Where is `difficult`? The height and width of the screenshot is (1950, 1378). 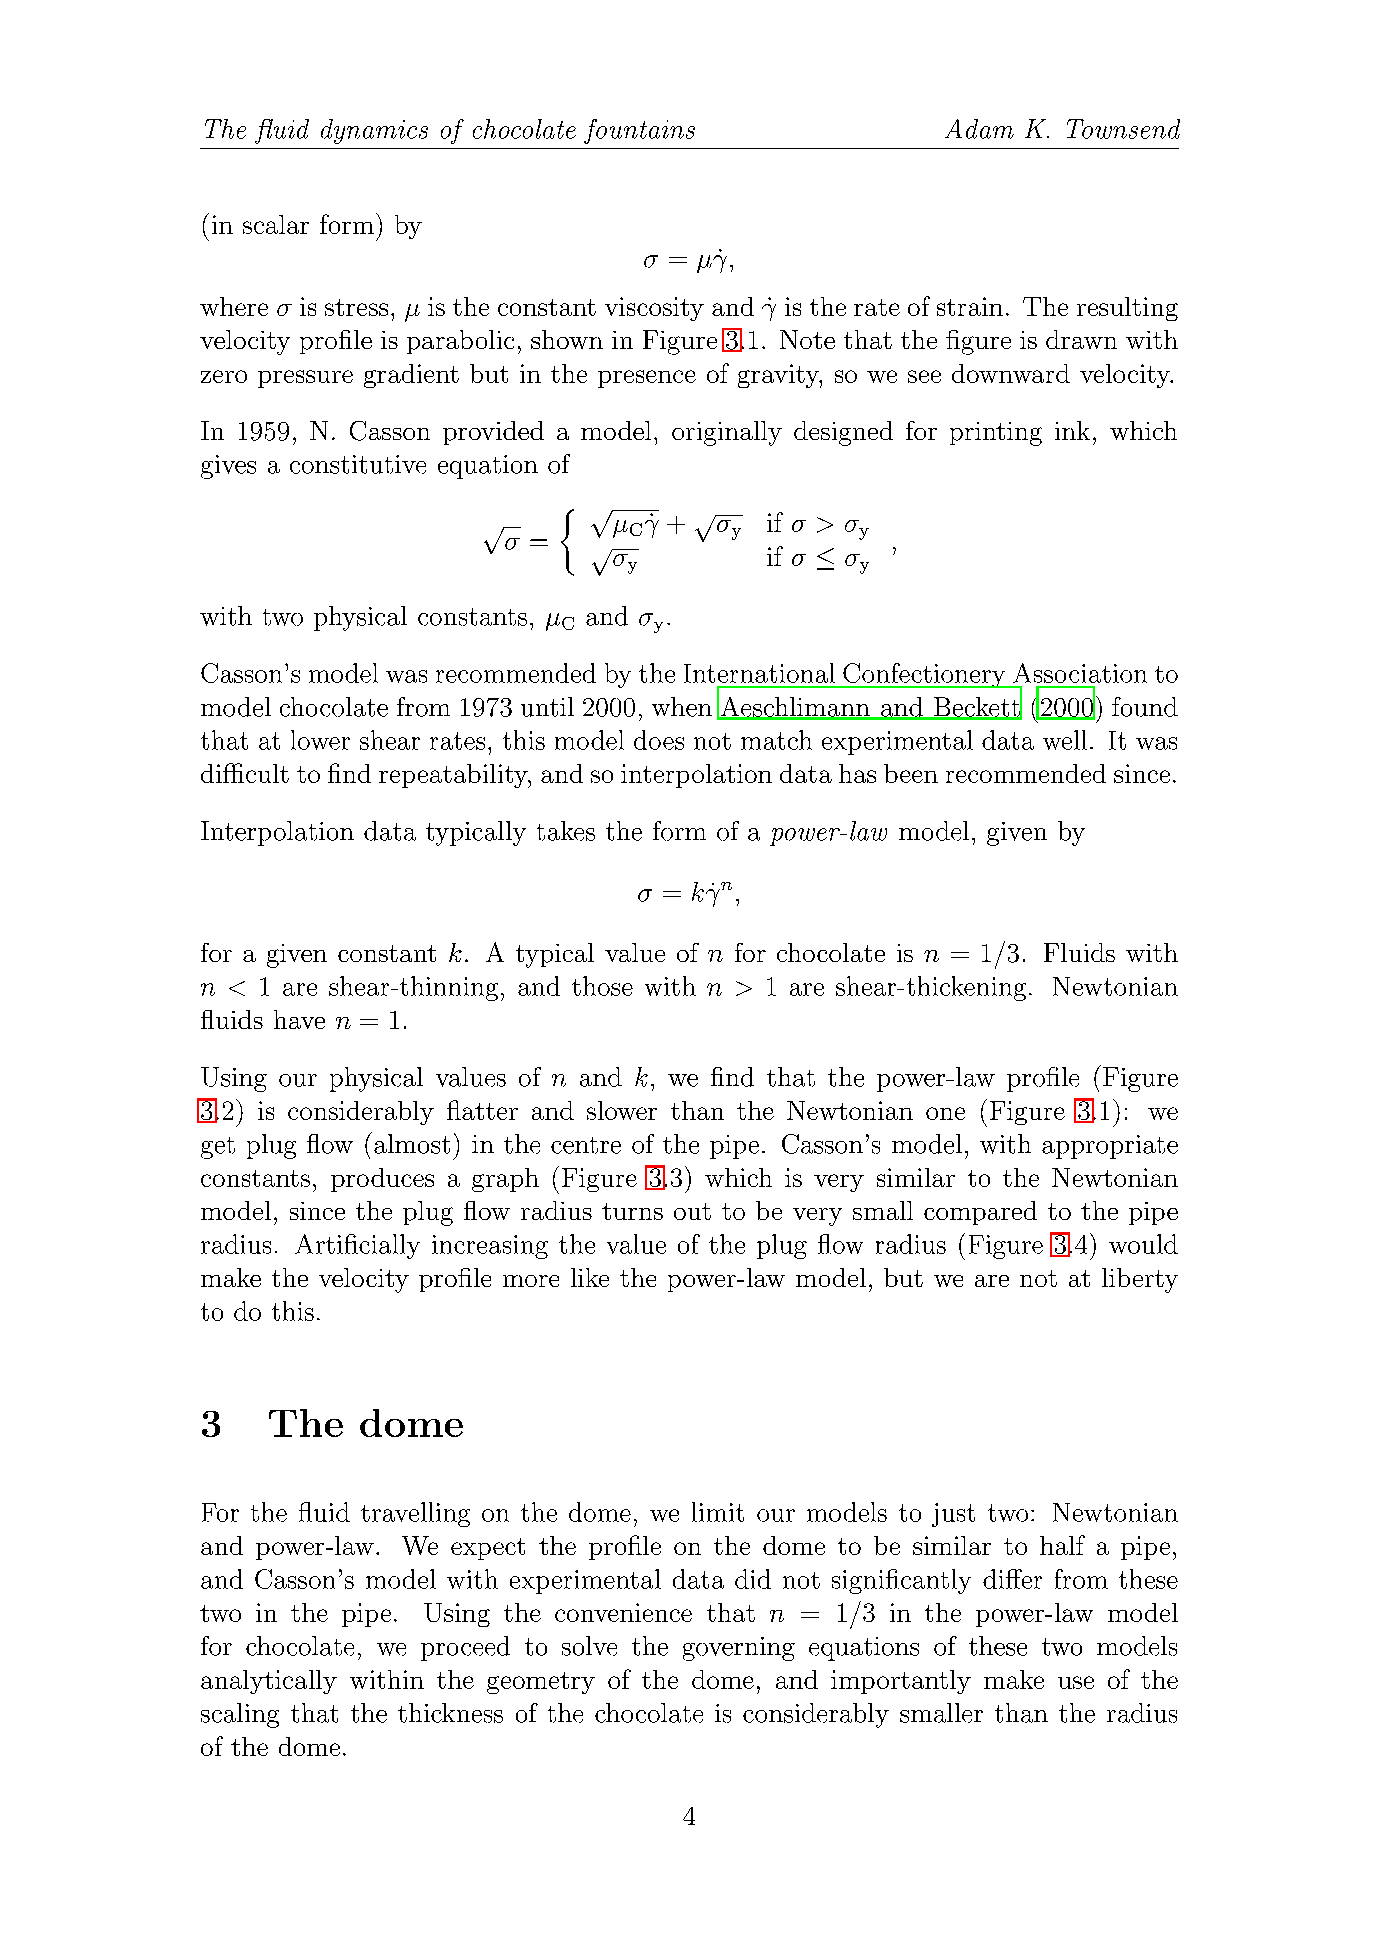 difficult is located at coordinates (245, 773).
